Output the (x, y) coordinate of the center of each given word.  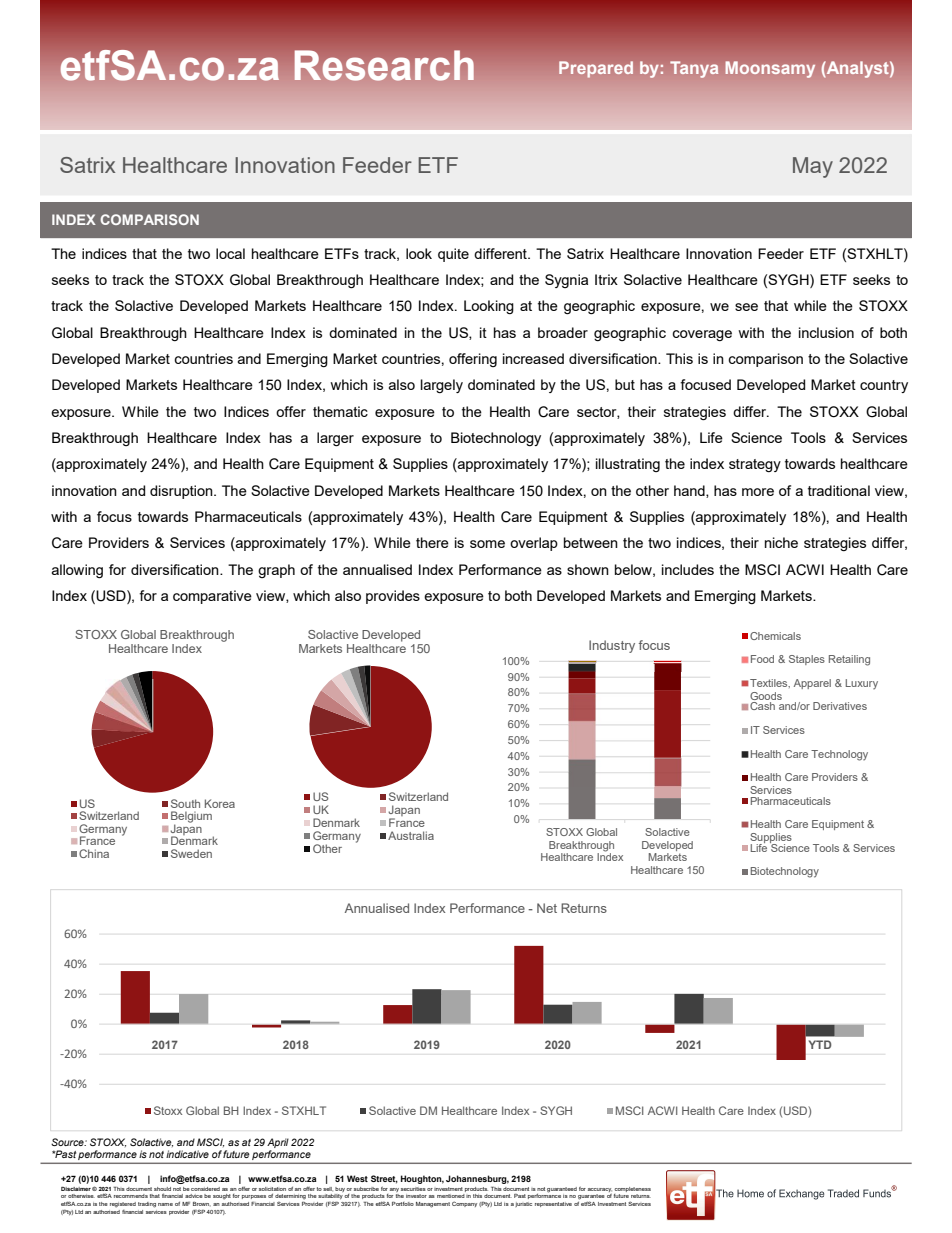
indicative (187, 1154)
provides (393, 597)
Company (464, 1204)
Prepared (596, 69)
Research (384, 65)
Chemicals (775, 636)
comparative (212, 597)
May (813, 167)
